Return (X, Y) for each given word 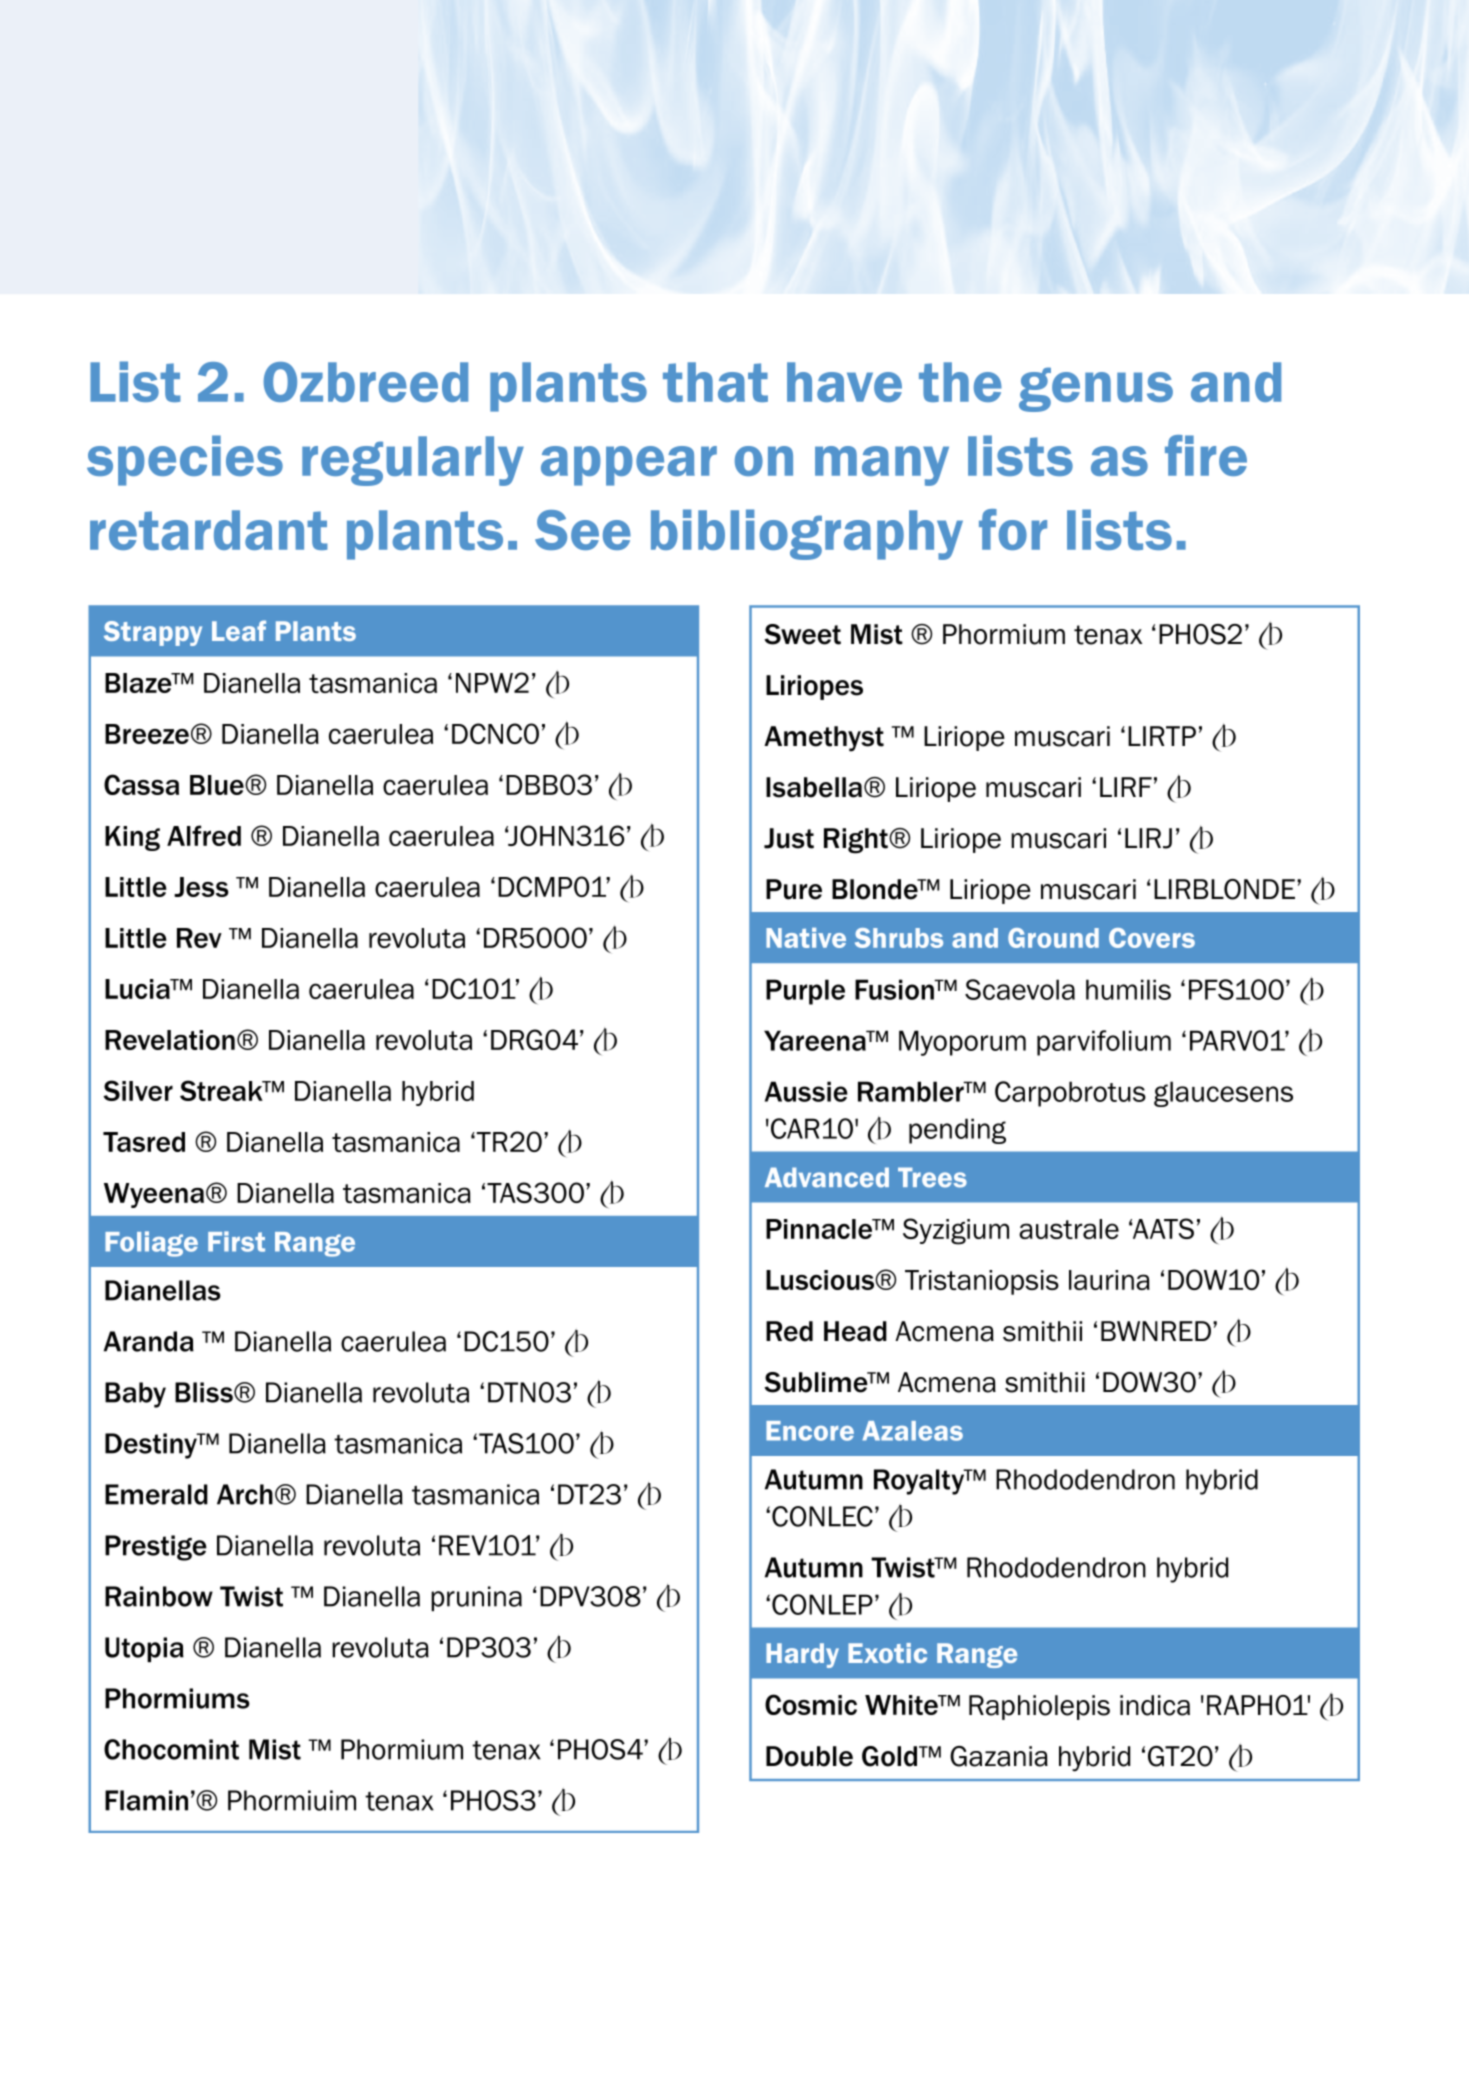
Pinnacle (820, 1229)
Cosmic (811, 1704)
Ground (1053, 938)
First (236, 1241)
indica (1155, 1705)
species (185, 460)
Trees (932, 1177)
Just (789, 838)
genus (1096, 389)
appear (629, 466)
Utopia (144, 1649)
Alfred (204, 835)
